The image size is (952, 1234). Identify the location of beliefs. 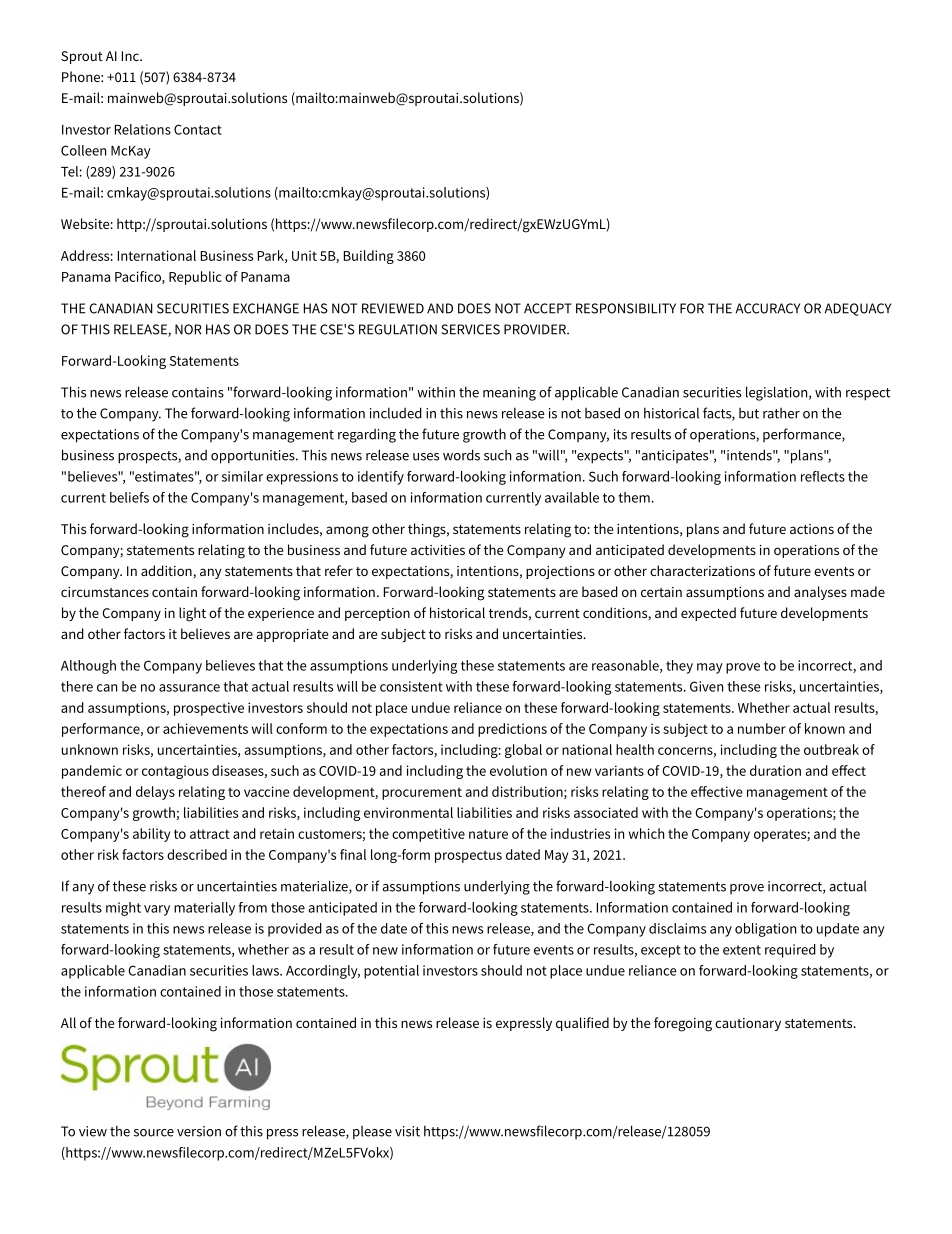
(129, 497).
